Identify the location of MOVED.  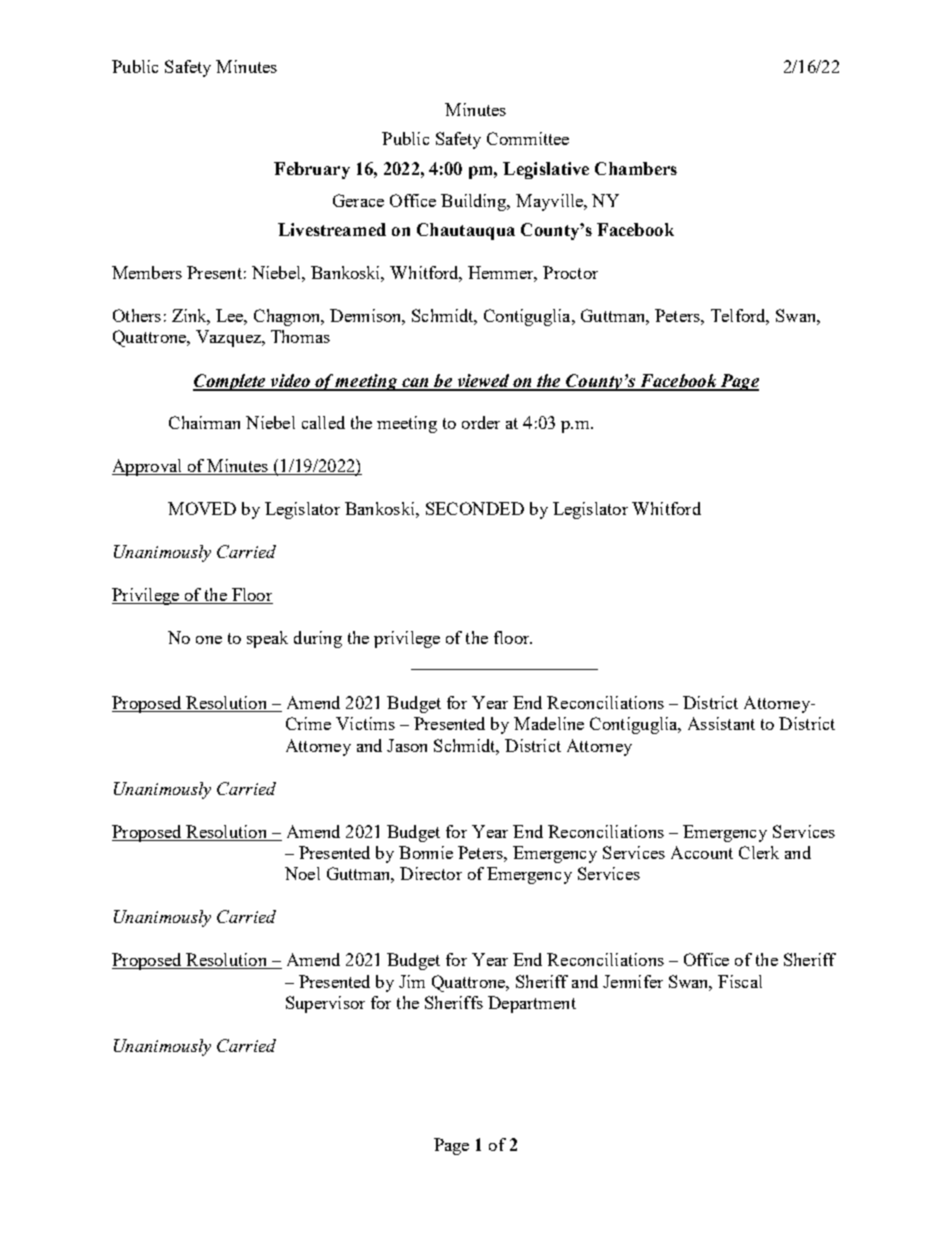
(202, 508).
